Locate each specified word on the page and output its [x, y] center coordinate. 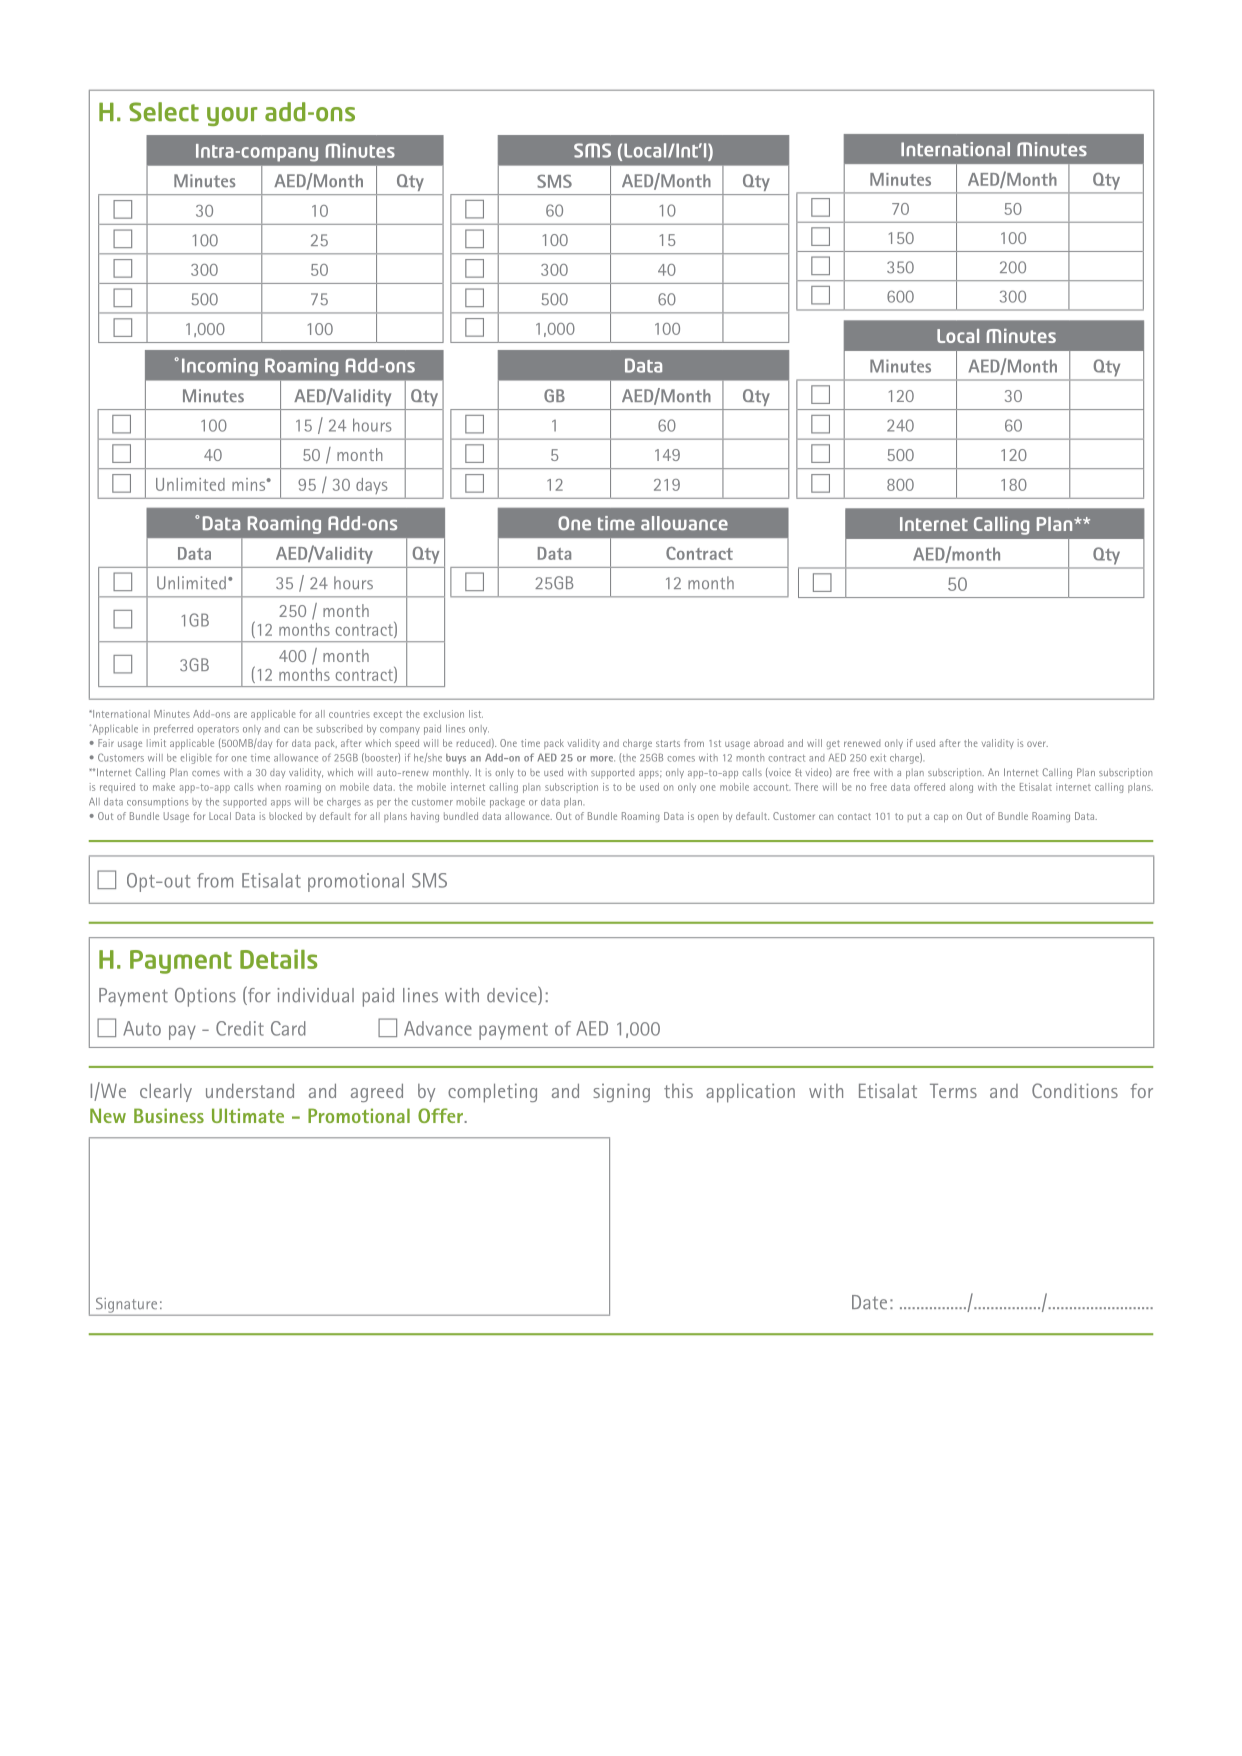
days [371, 486]
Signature [126, 1305]
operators [218, 730]
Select [164, 112]
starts [668, 743]
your [232, 116]
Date [869, 1302]
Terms [953, 1090]
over [1037, 744]
